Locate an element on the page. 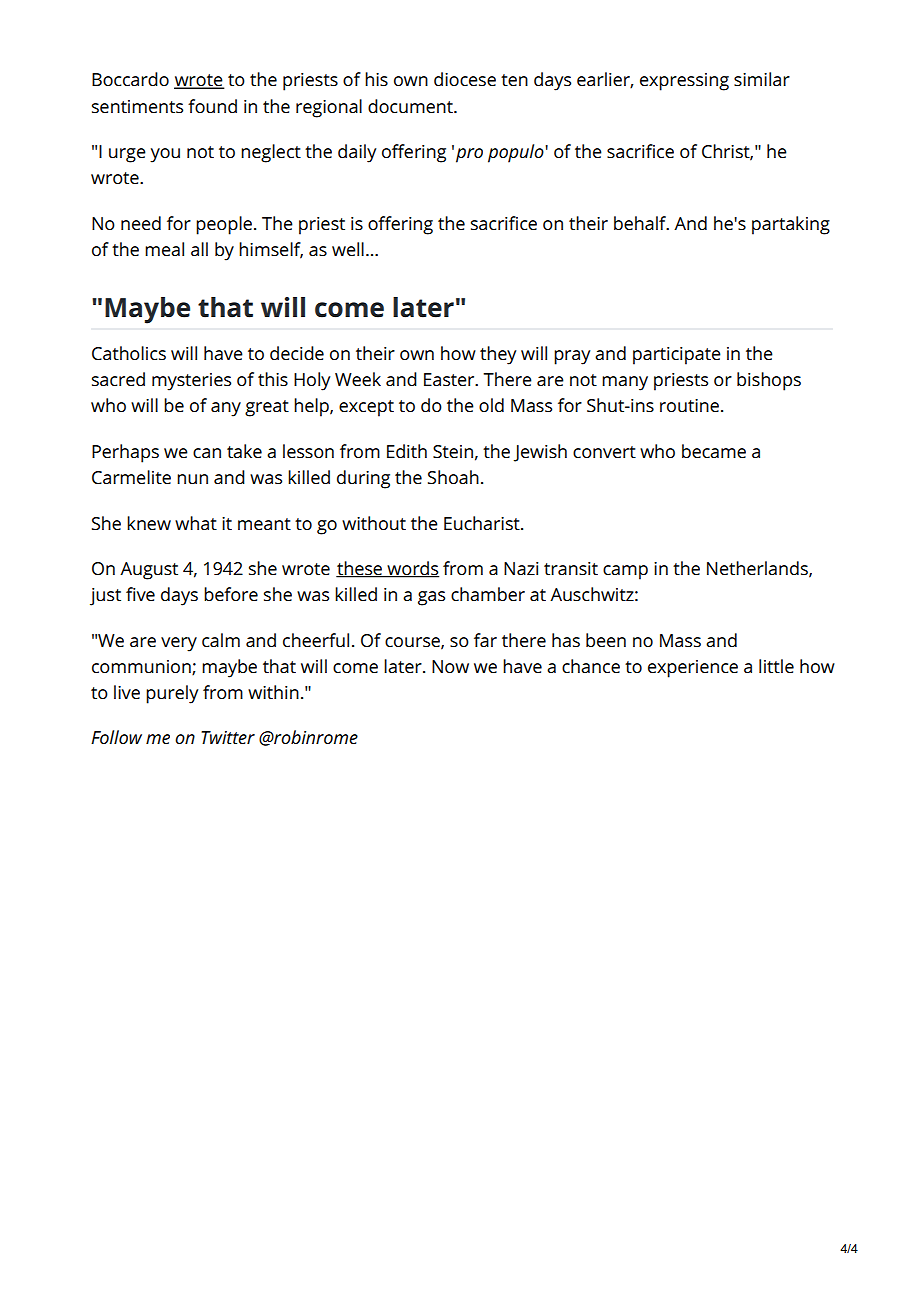 This document has width=924, height=1308. Now is located at coordinates (450, 666).
